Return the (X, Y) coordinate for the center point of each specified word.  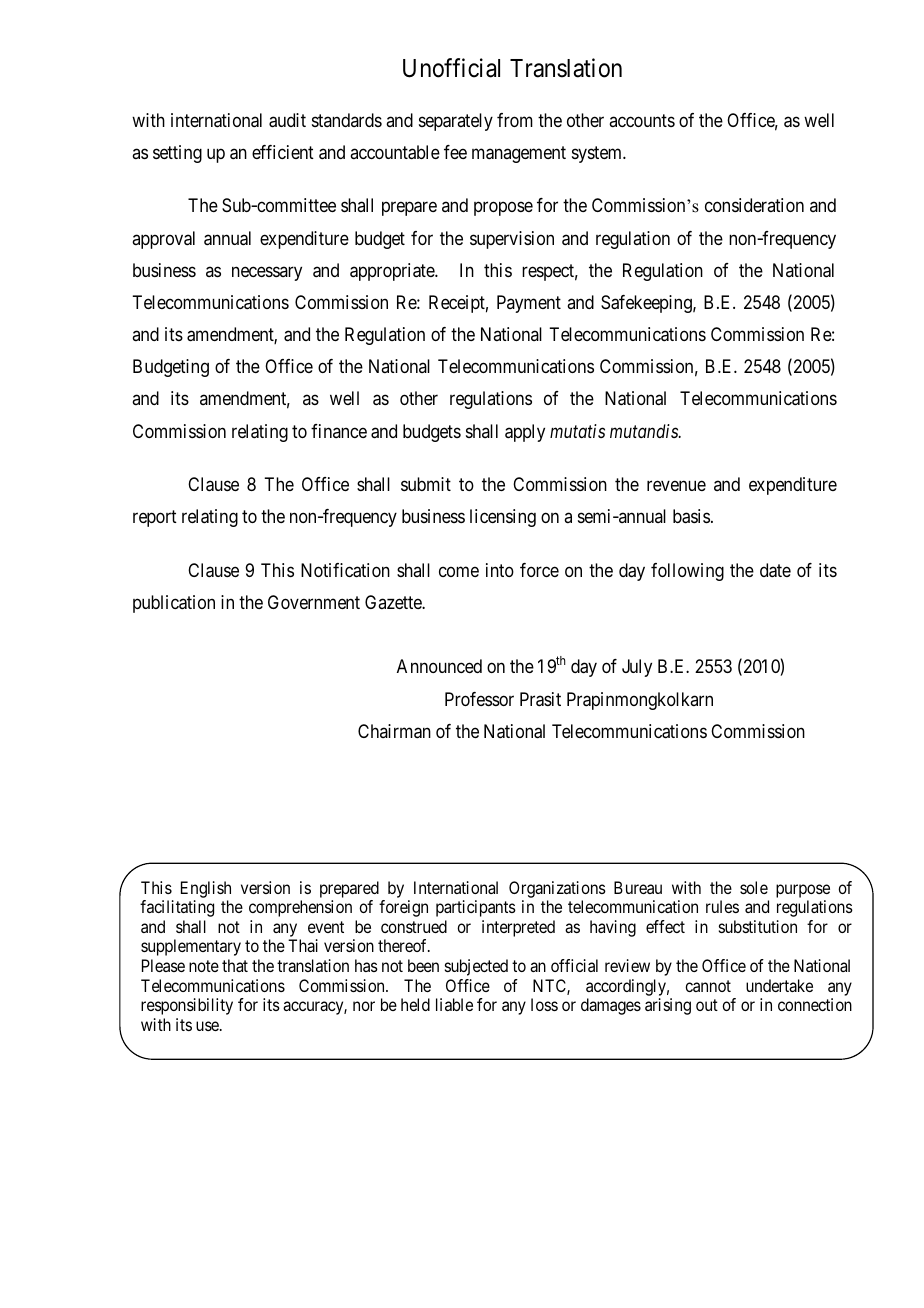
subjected (476, 967)
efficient (283, 152)
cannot (708, 986)
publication (174, 604)
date (775, 570)
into (500, 570)
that (235, 965)
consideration (754, 205)
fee (455, 152)
